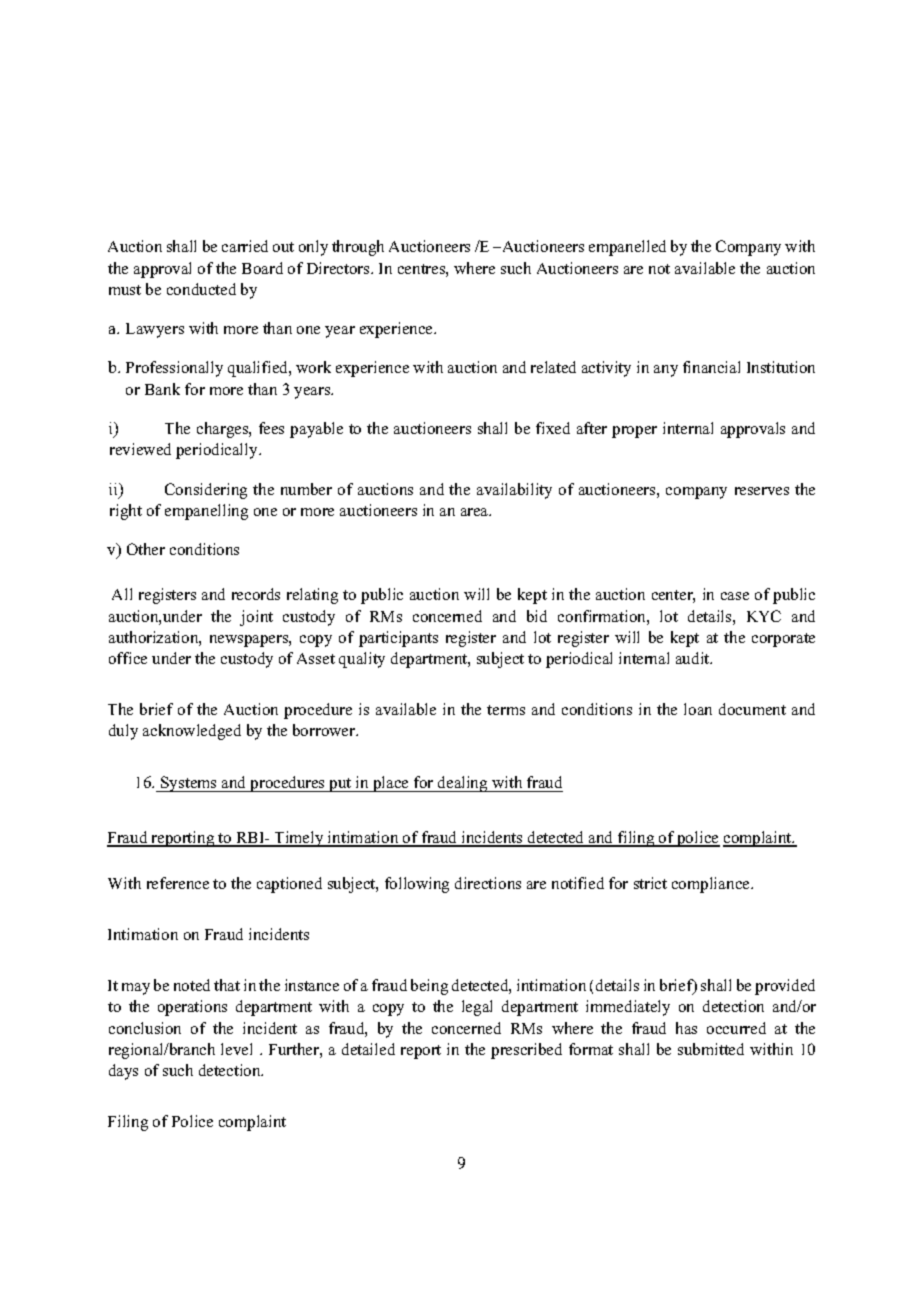 This screenshot has height=1308, width=924. What do you see at coordinates (358, 248) in the screenshot?
I see `through` at bounding box center [358, 248].
